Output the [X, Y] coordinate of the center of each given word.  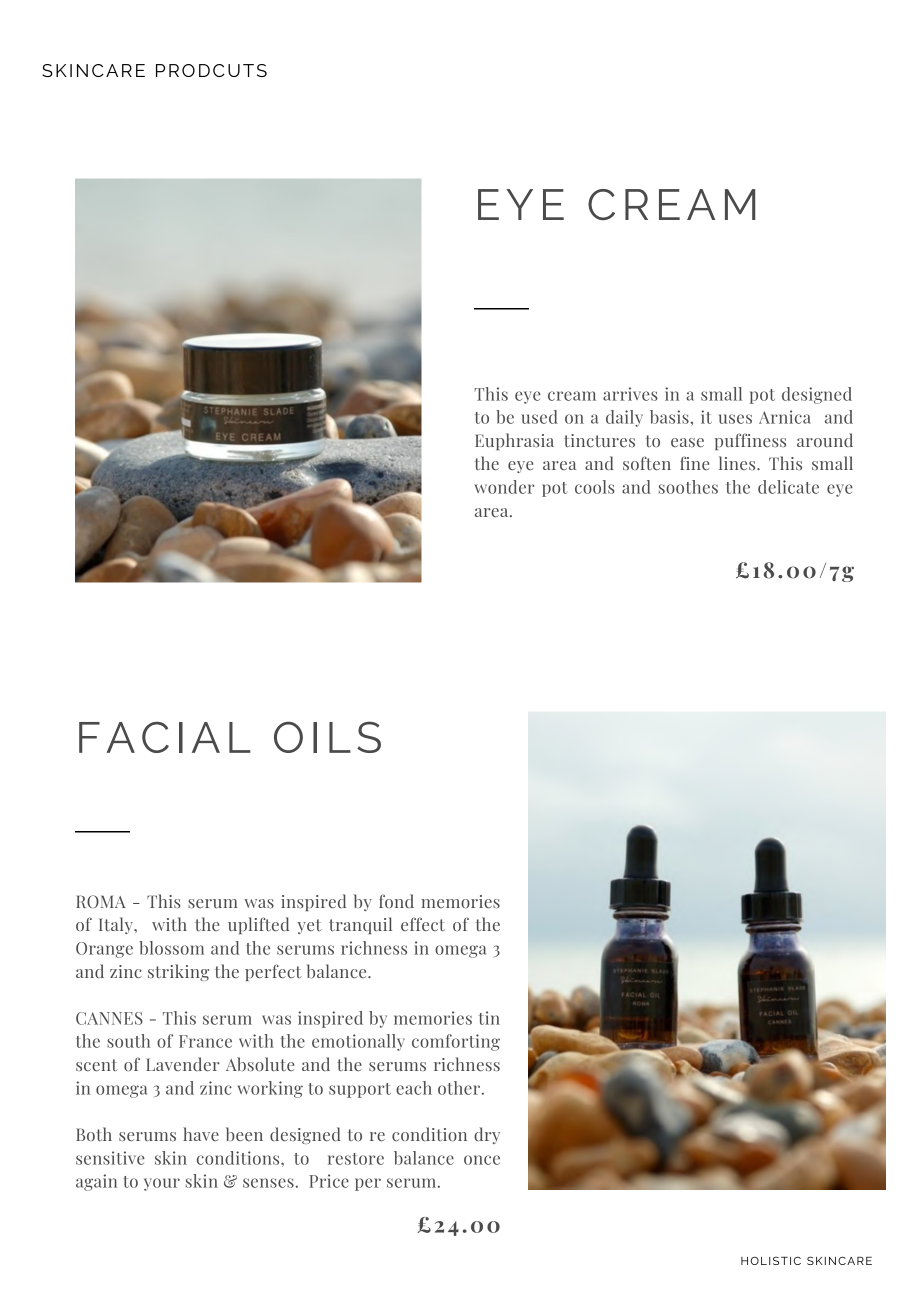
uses [735, 419]
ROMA [101, 901]
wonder [505, 487]
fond [396, 901]
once [482, 1160]
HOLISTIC [771, 1260]
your [162, 1184]
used [539, 417]
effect [423, 924]
